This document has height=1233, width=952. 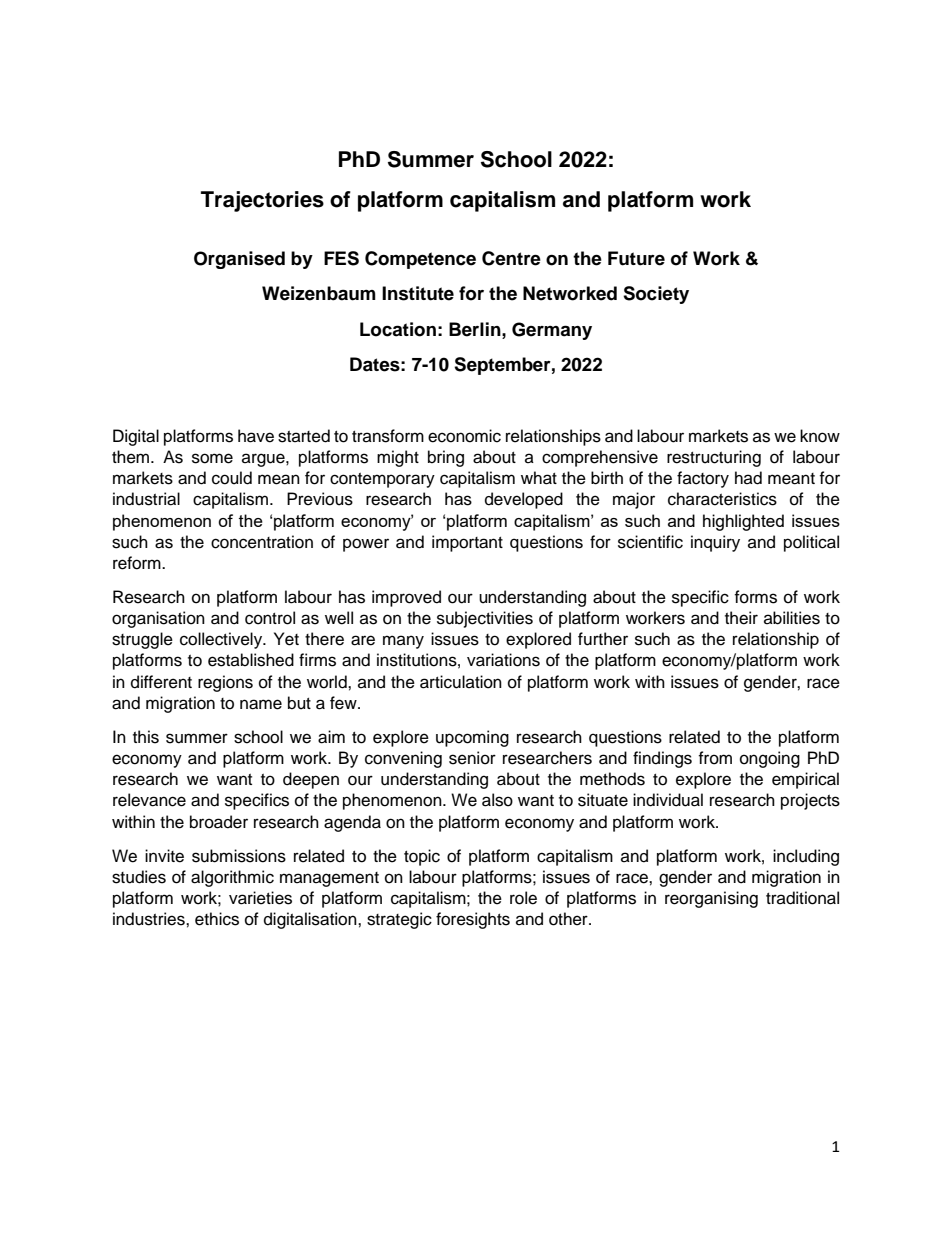 What do you see at coordinates (472, 758) in the document?
I see `senior` at bounding box center [472, 758].
